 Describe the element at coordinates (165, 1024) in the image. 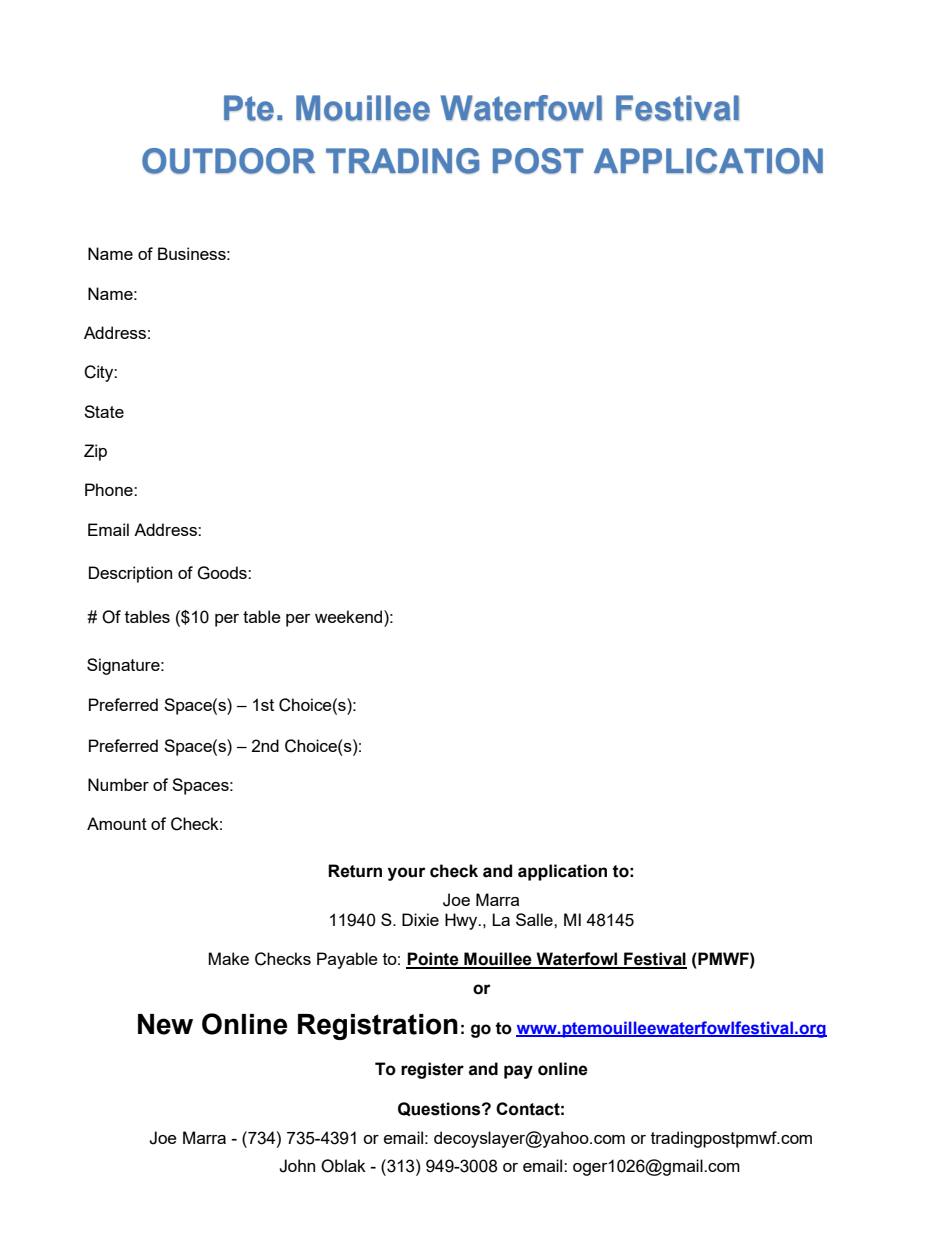

I see `New` at that location.
